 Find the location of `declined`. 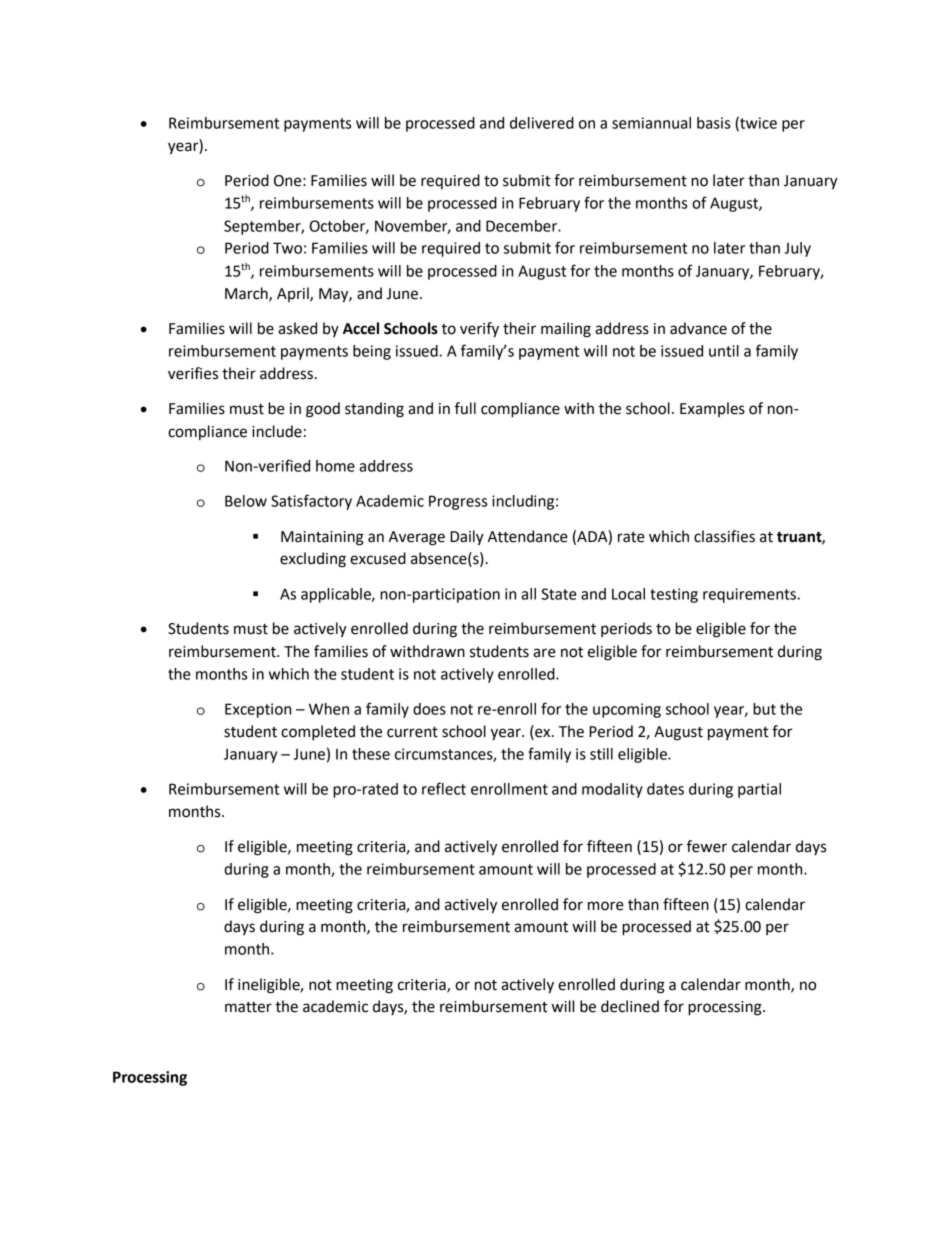

declined is located at coordinates (630, 1006).
